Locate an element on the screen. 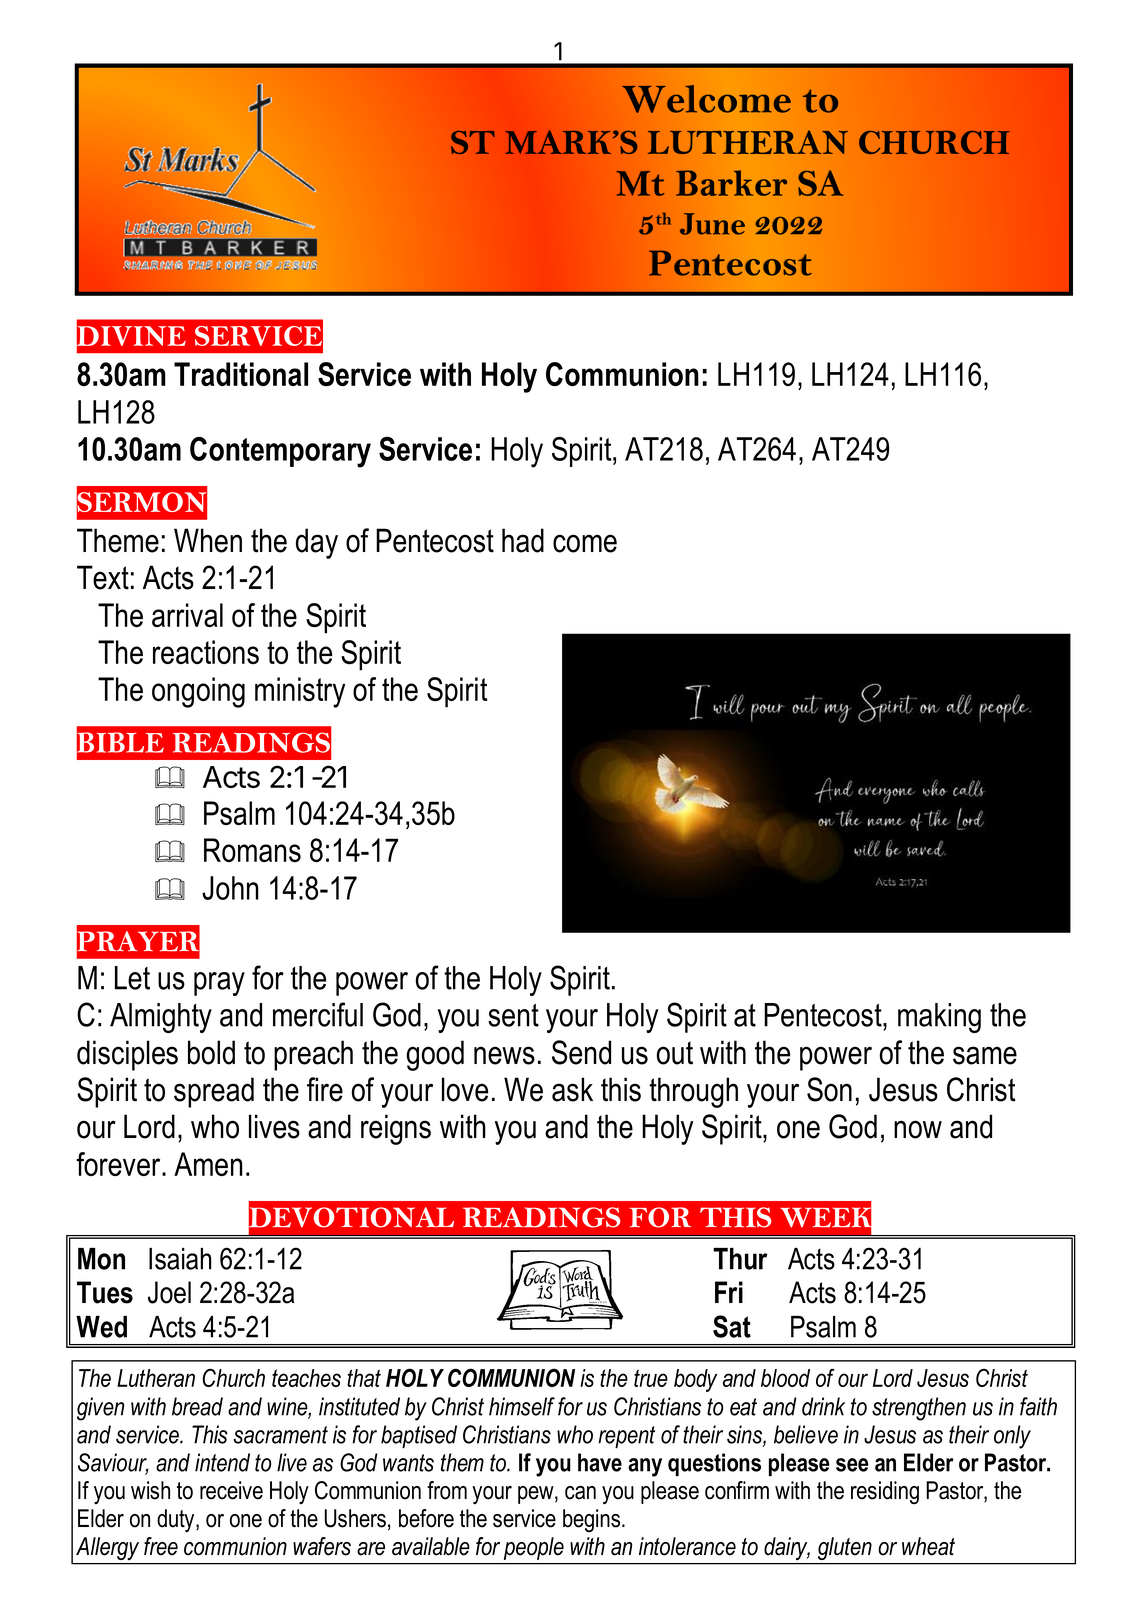  Traditional is located at coordinates (241, 374).
